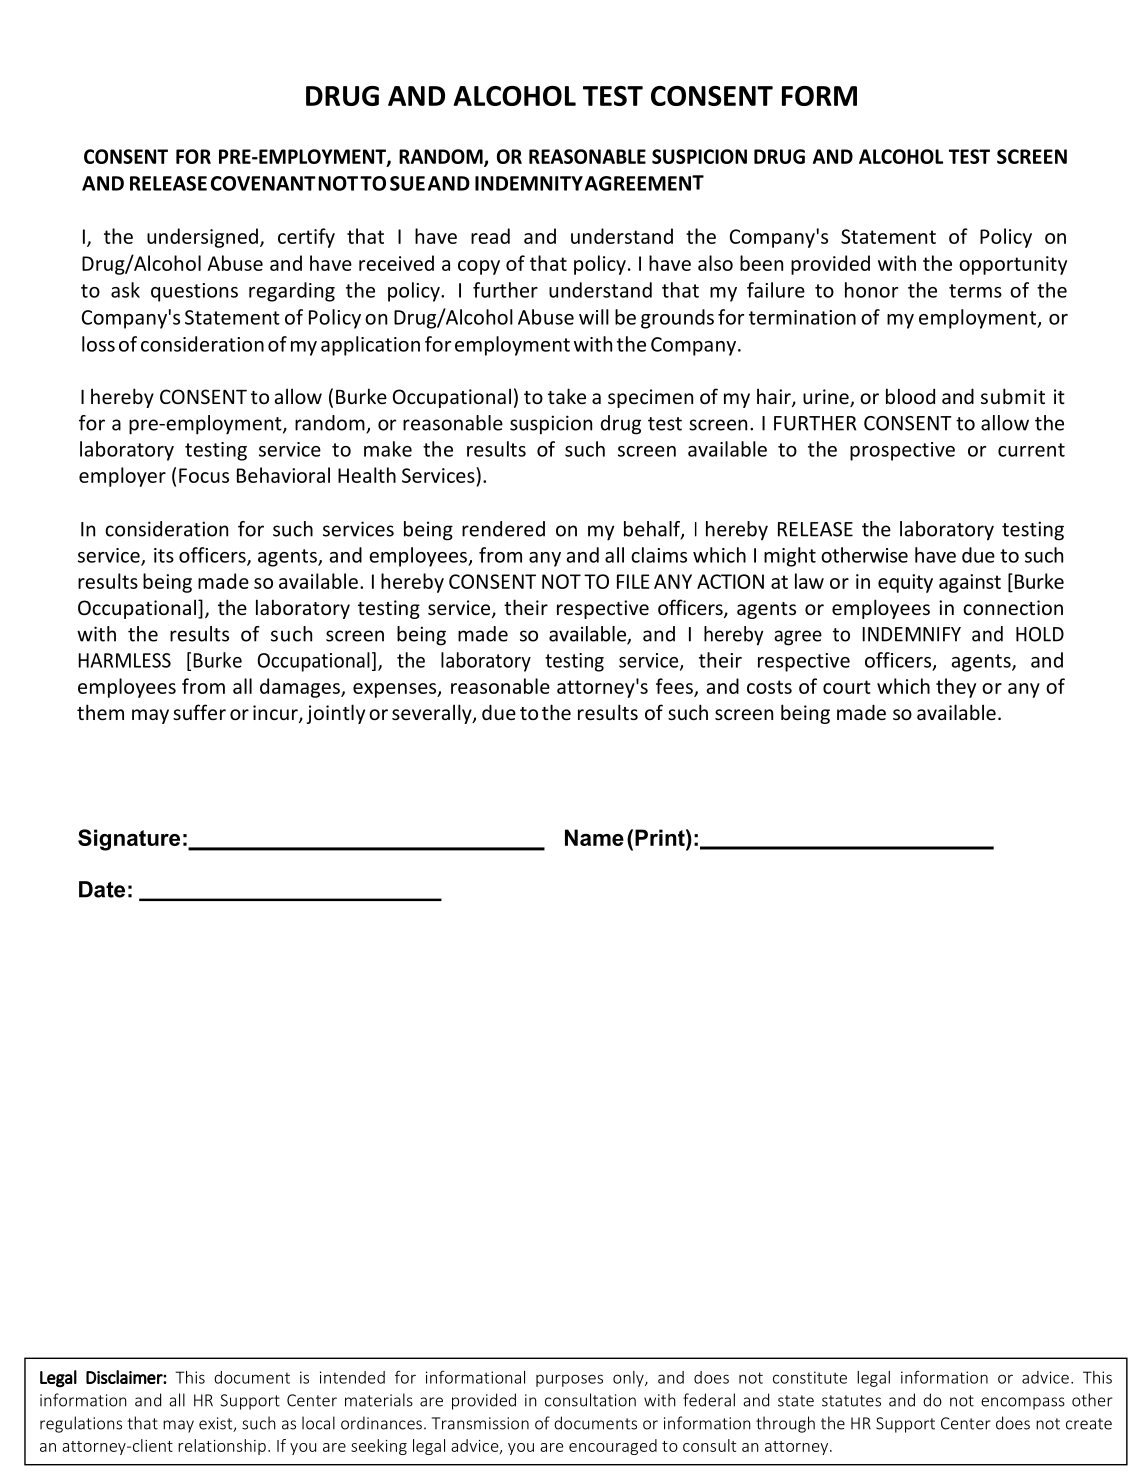 The width and height of the screenshot is (1145, 1482). Describe the element at coordinates (194, 292) in the screenshot. I see `questions` at that location.
